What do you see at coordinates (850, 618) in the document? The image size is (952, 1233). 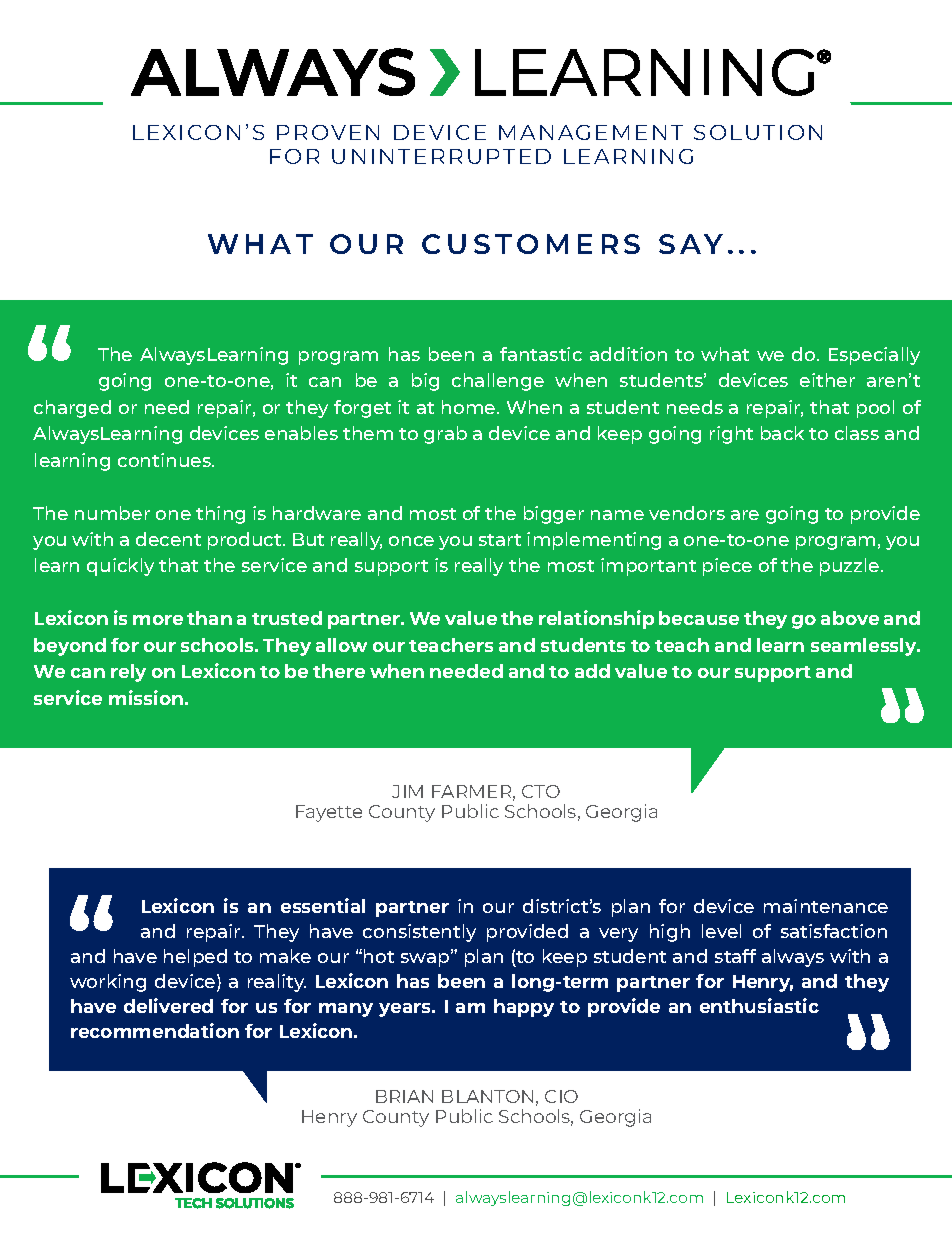 I see `above` at bounding box center [850, 618].
